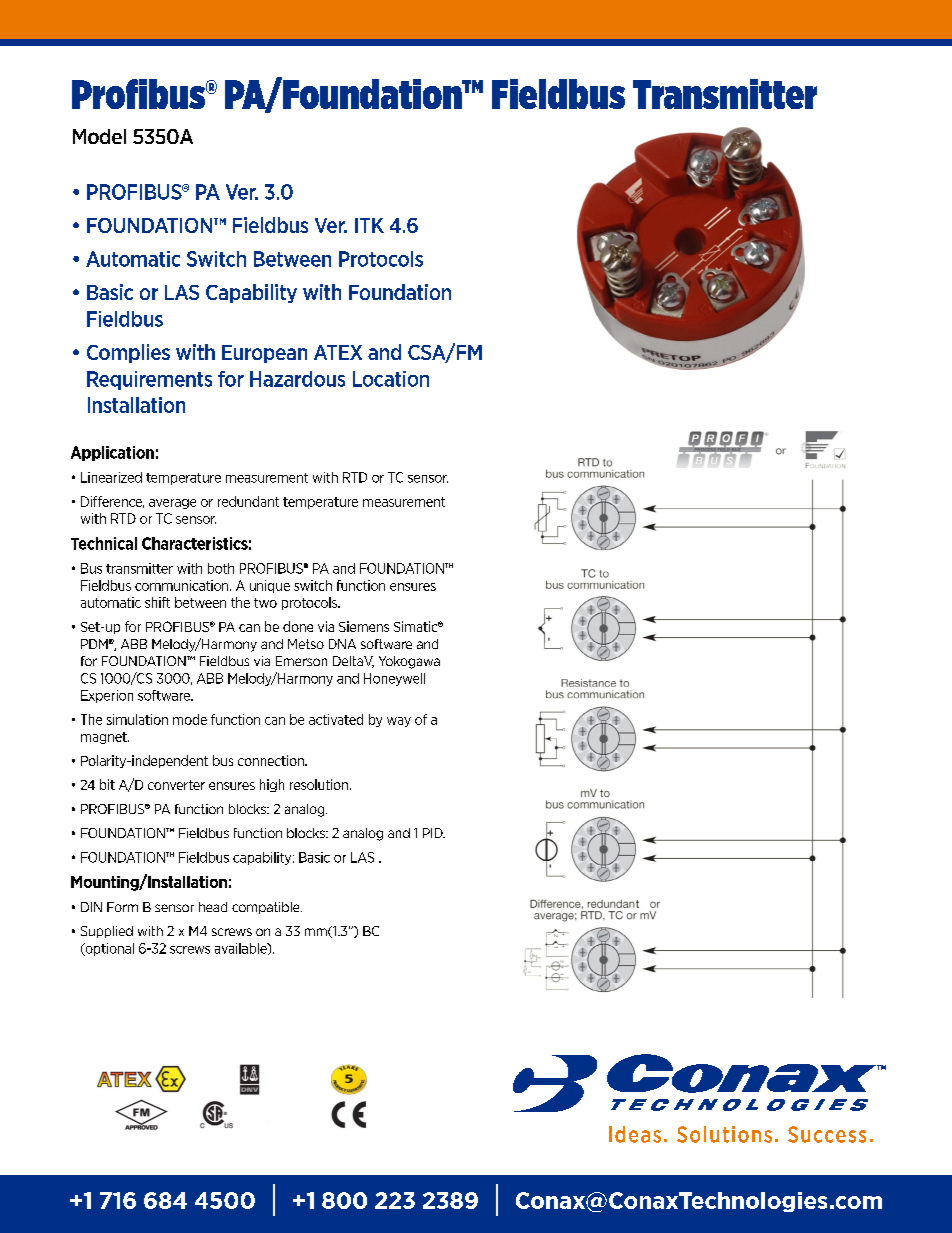 The image size is (952, 1233). I want to click on Siemens, so click(364, 626).
